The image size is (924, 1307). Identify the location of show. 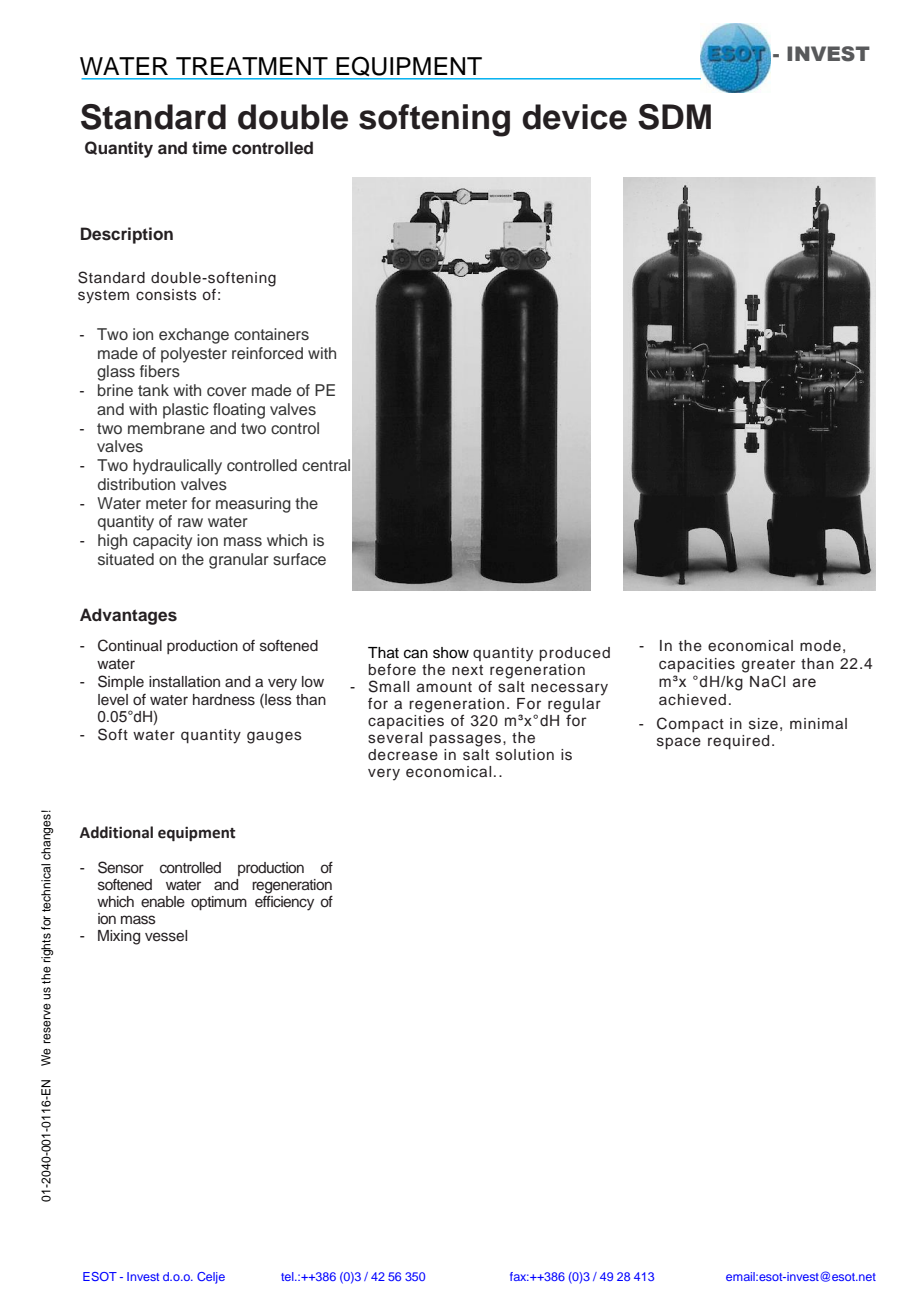
(451, 653).
